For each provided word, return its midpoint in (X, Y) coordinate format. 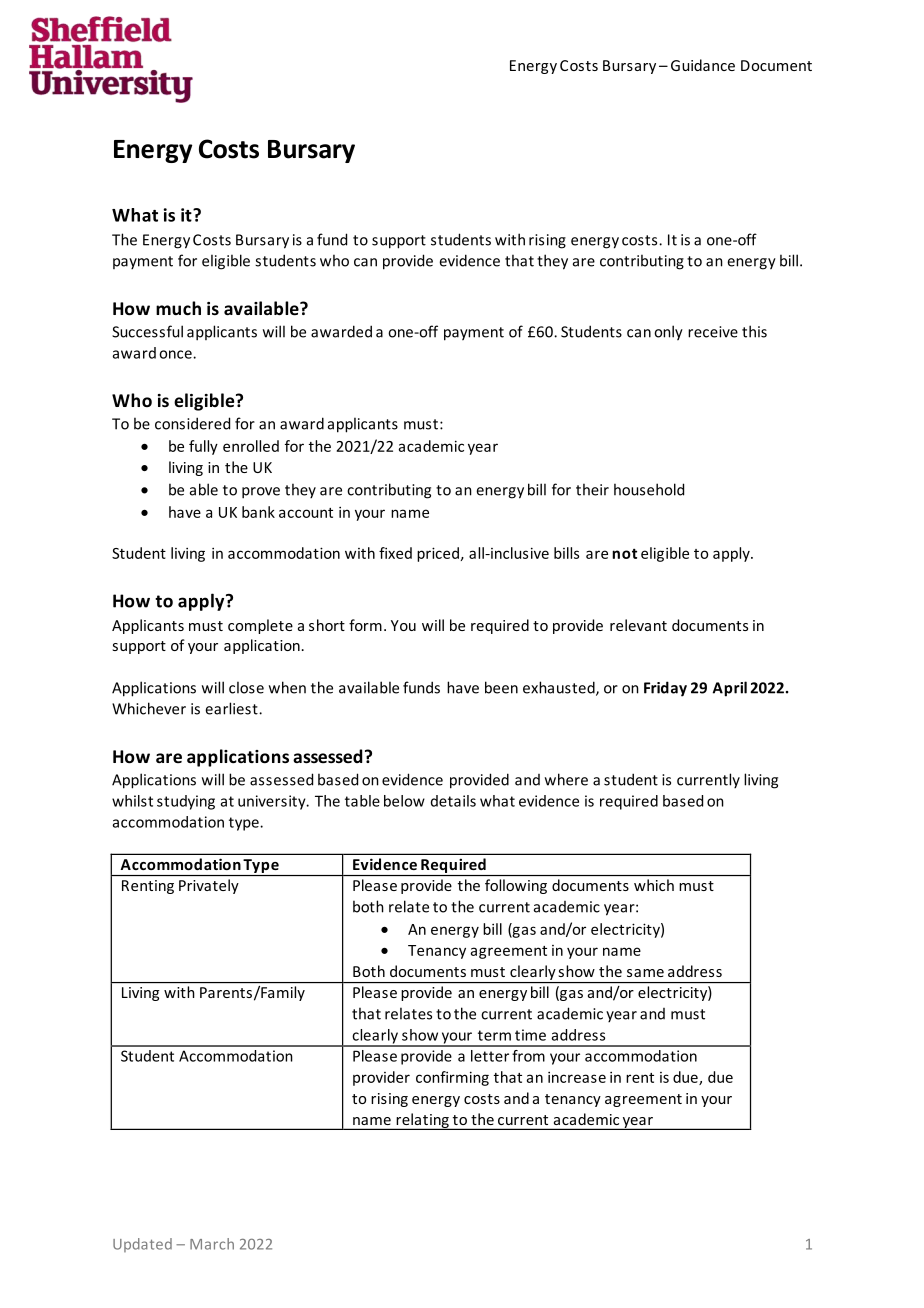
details (453, 801)
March (212, 1244)
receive (713, 332)
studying (186, 802)
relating (422, 1121)
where (566, 779)
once (176, 354)
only (668, 333)
